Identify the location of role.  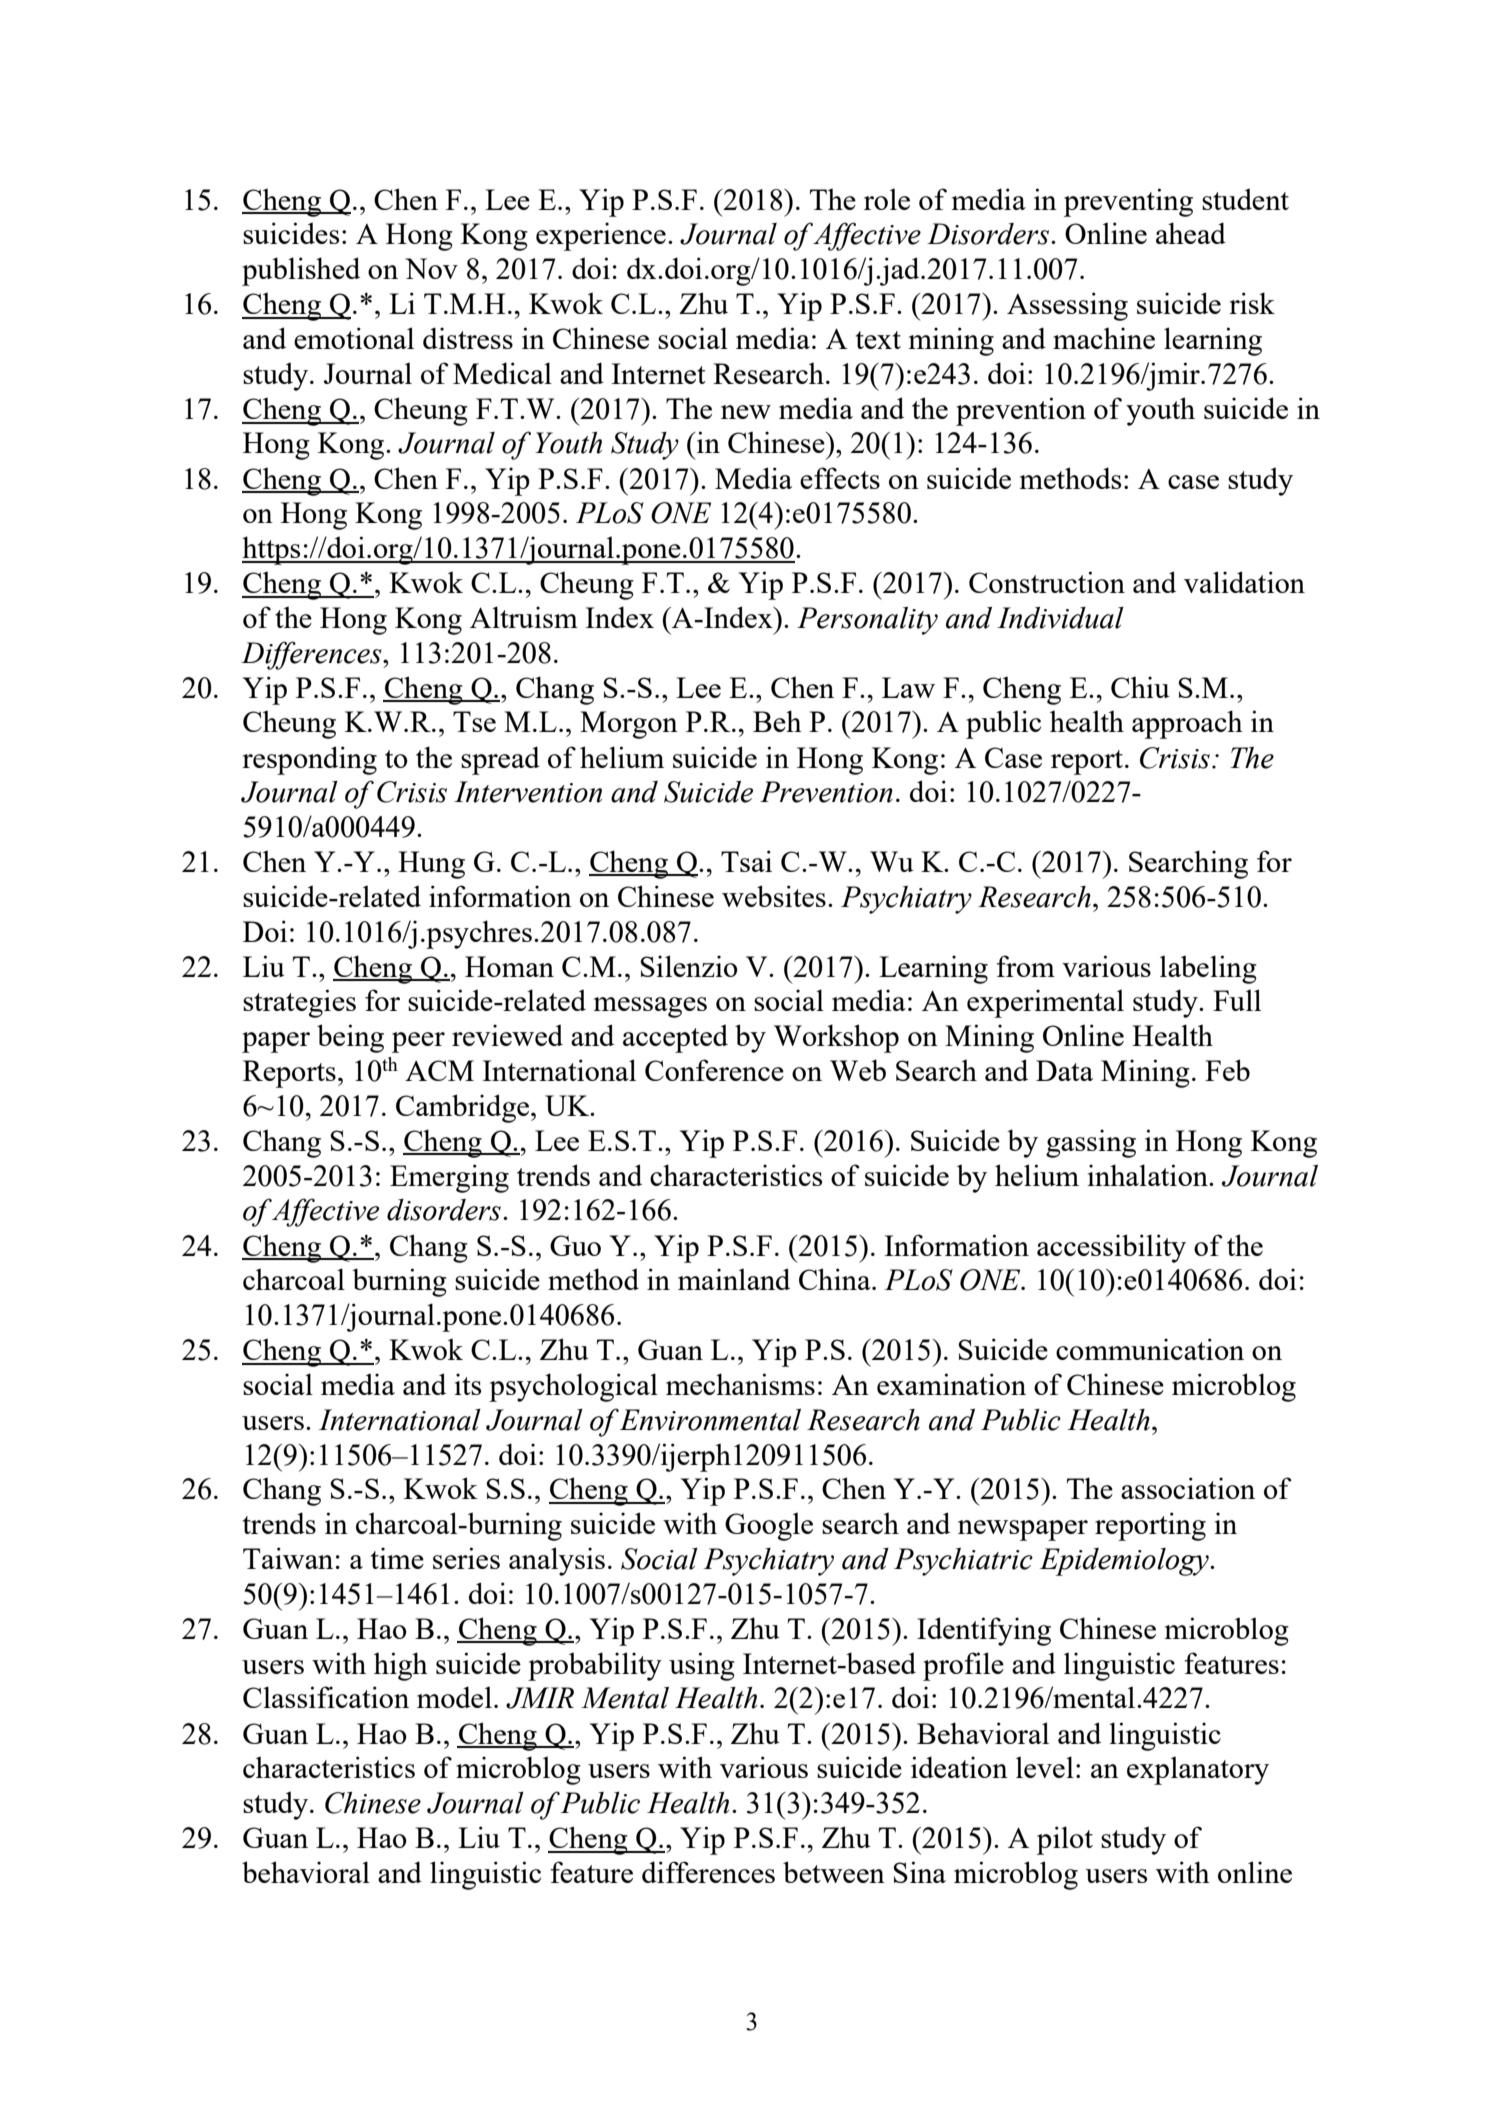
(887, 199).
